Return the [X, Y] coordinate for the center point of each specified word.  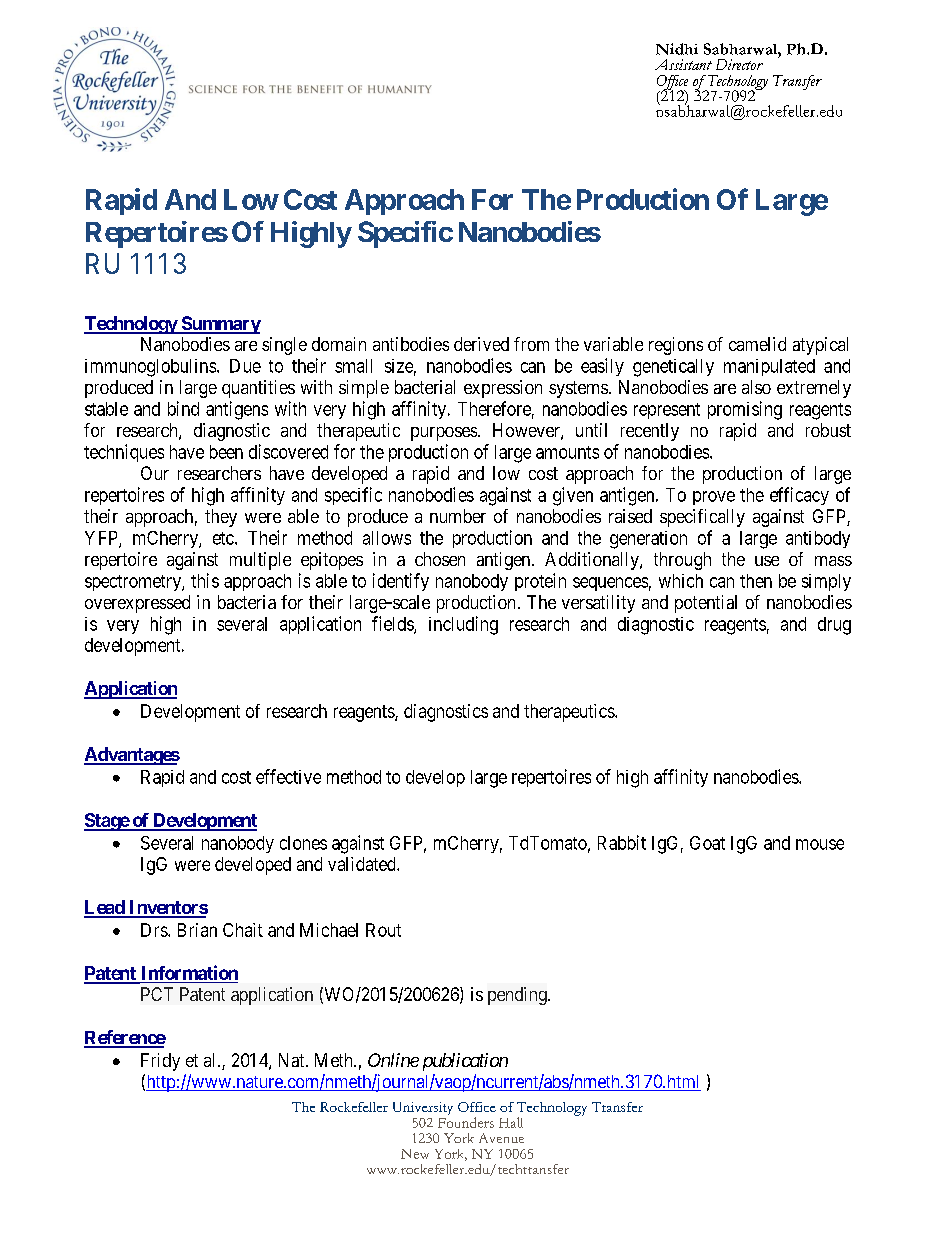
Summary [220, 325]
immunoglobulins [150, 368]
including [463, 625]
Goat [707, 843]
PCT [157, 994]
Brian [197, 930]
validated [363, 864]
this [205, 580]
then [756, 581]
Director [739, 64]
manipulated [769, 367]
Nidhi [677, 49]
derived [481, 344]
